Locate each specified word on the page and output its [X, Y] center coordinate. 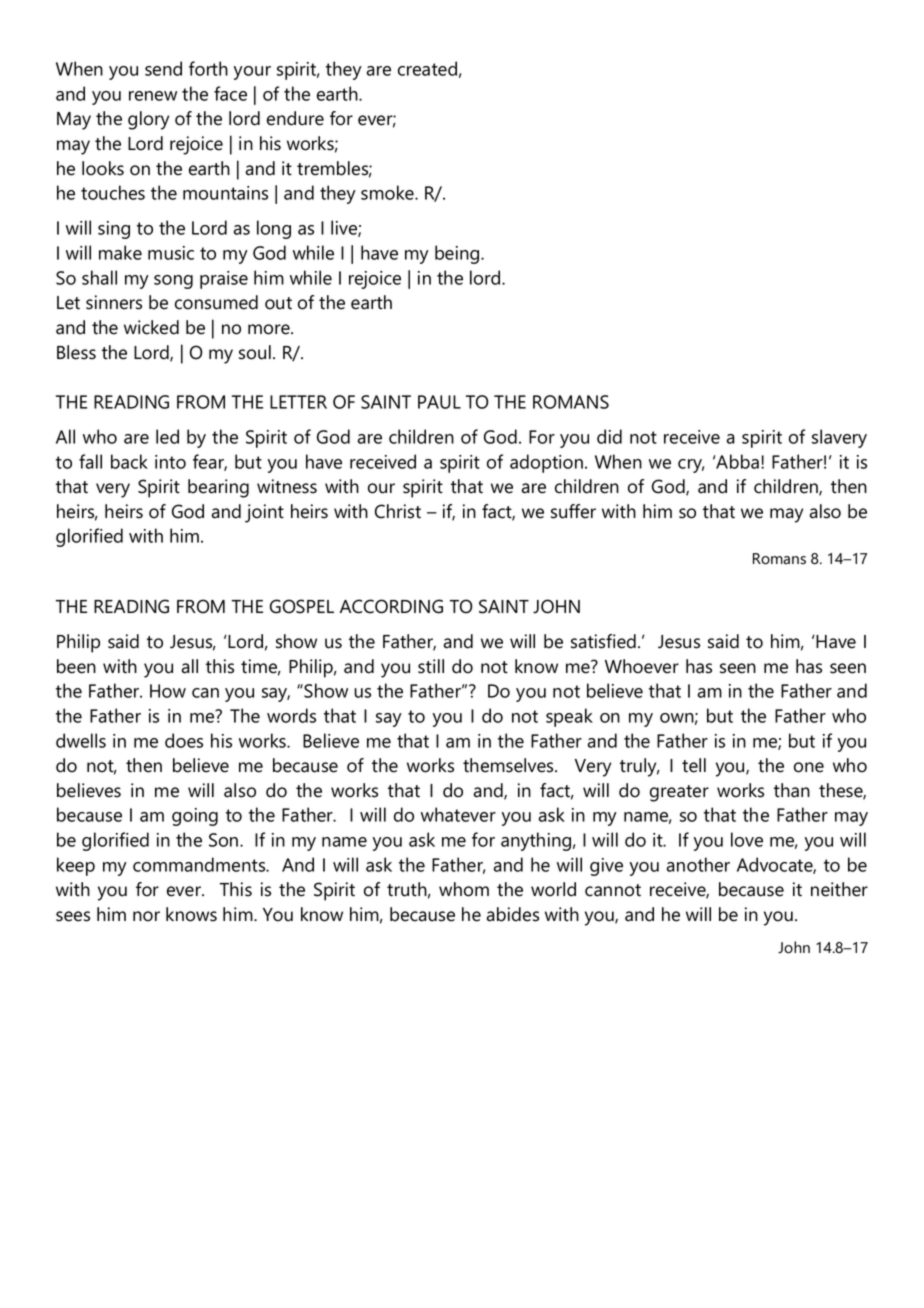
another [698, 864]
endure [295, 118]
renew [153, 96]
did [609, 436]
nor [146, 916]
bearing [218, 488]
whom [464, 889]
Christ [398, 511]
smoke [388, 192]
